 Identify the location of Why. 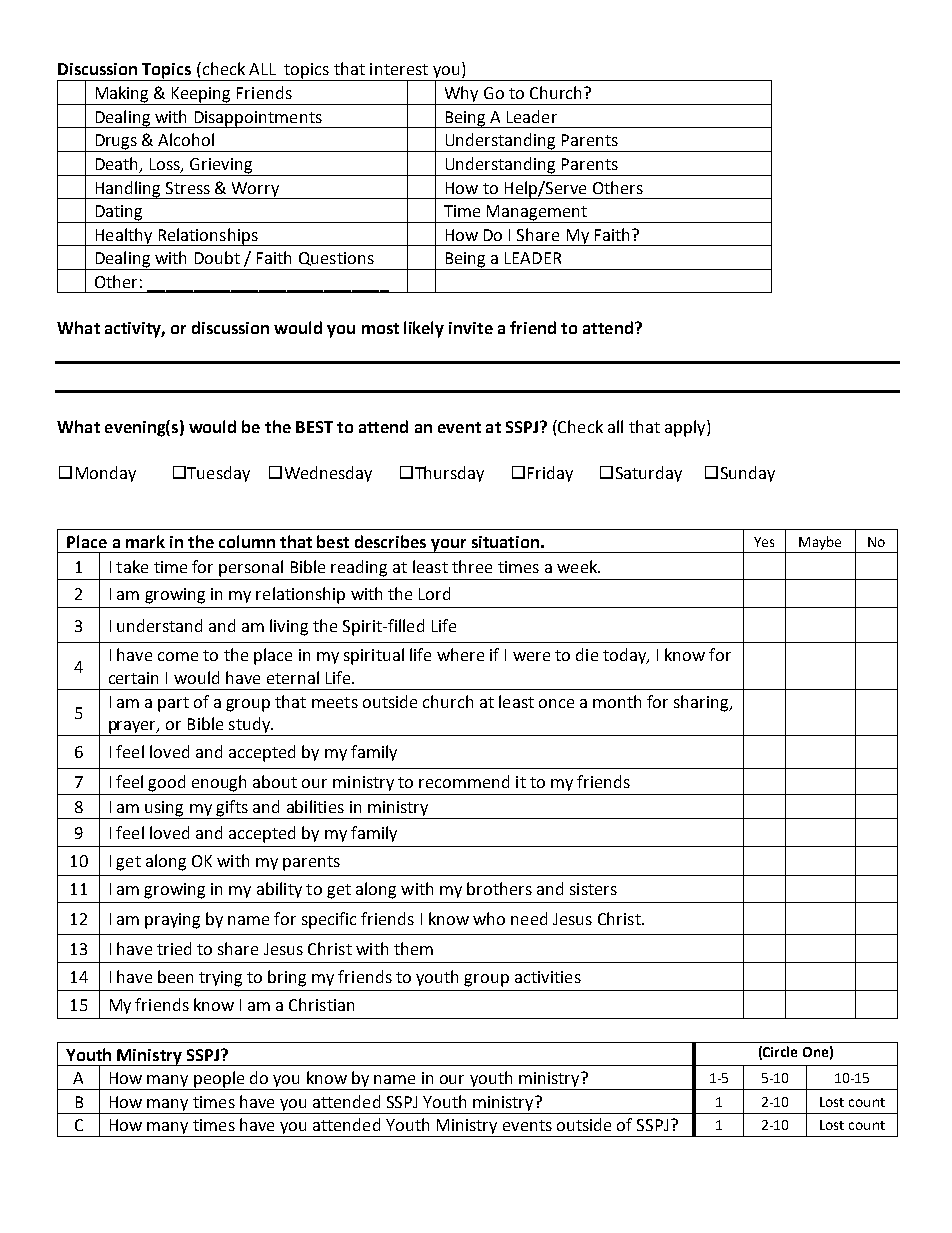
(461, 95).
